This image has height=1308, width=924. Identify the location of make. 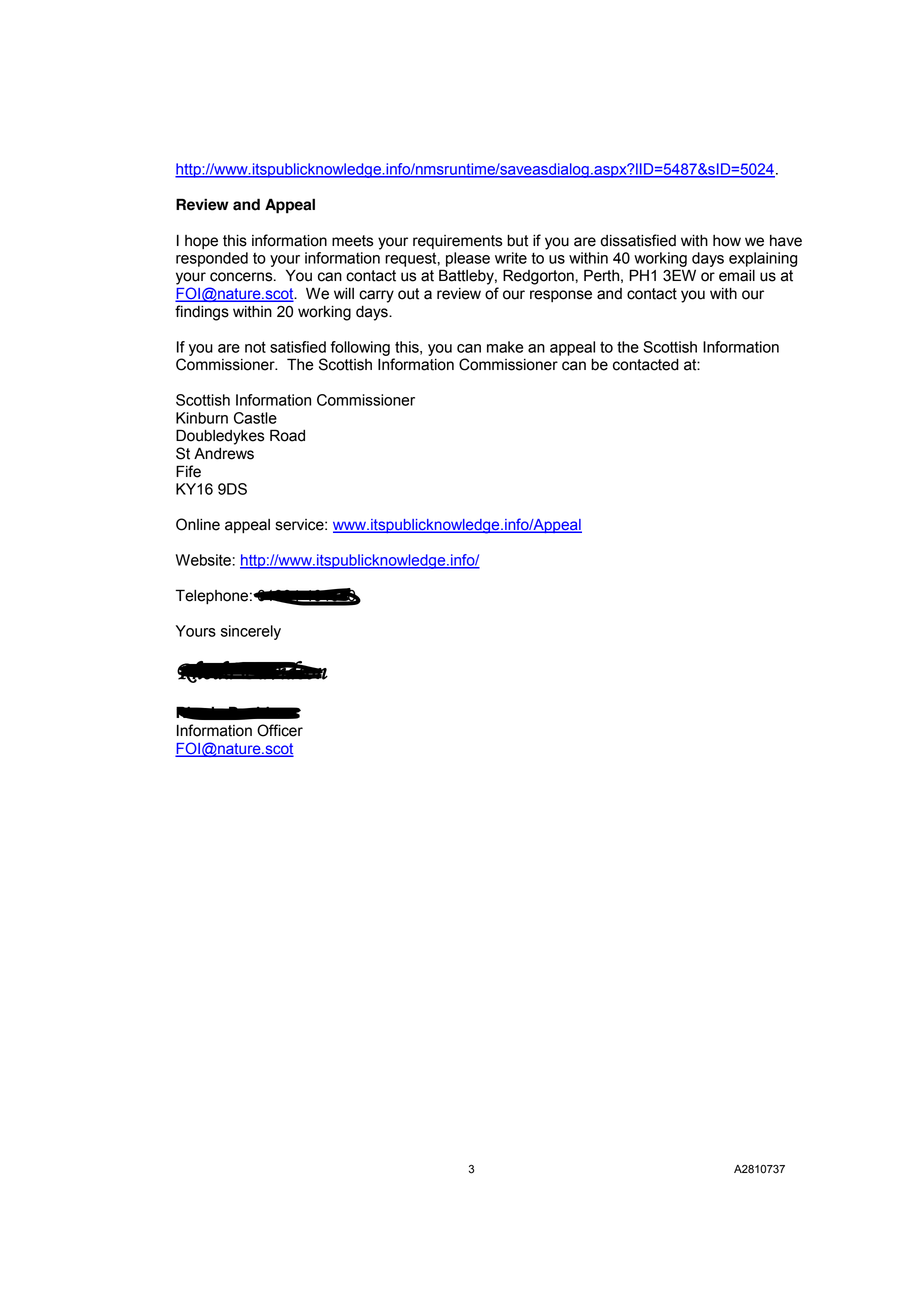
(505, 347).
